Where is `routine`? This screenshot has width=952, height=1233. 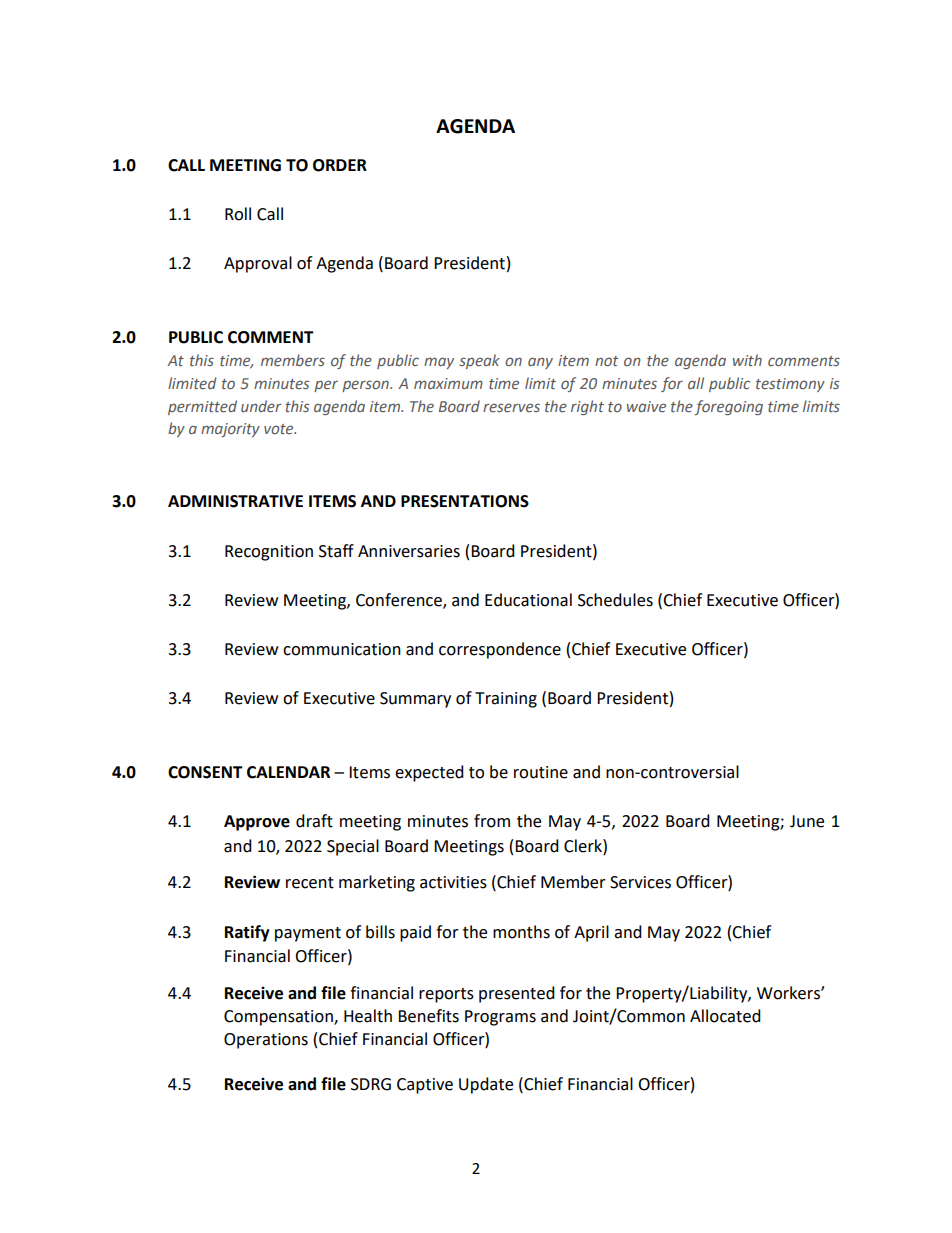
routine is located at coordinates (541, 772).
